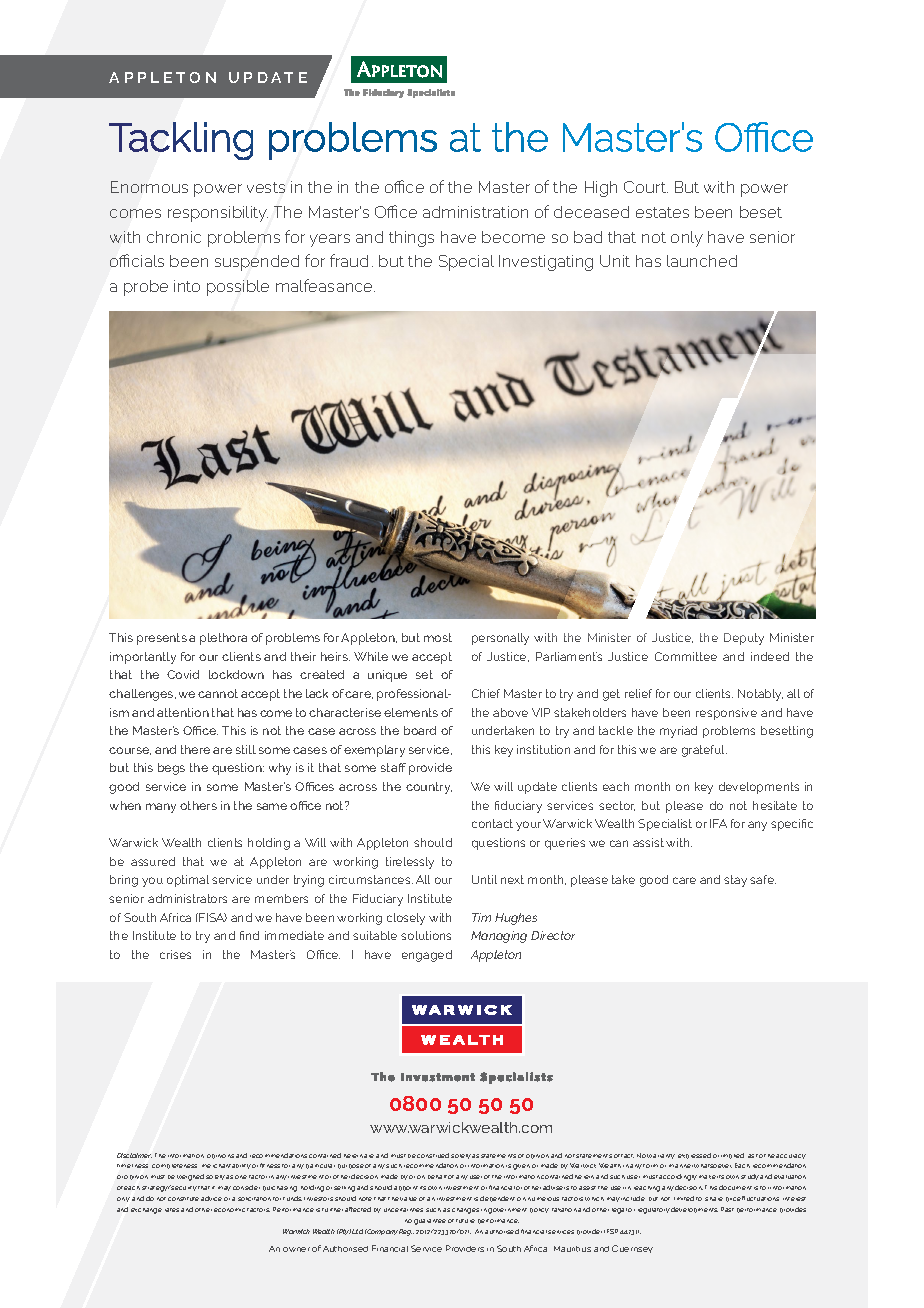  Describe the element at coordinates (181, 141) in the screenshot. I see `Tackling` at that location.
